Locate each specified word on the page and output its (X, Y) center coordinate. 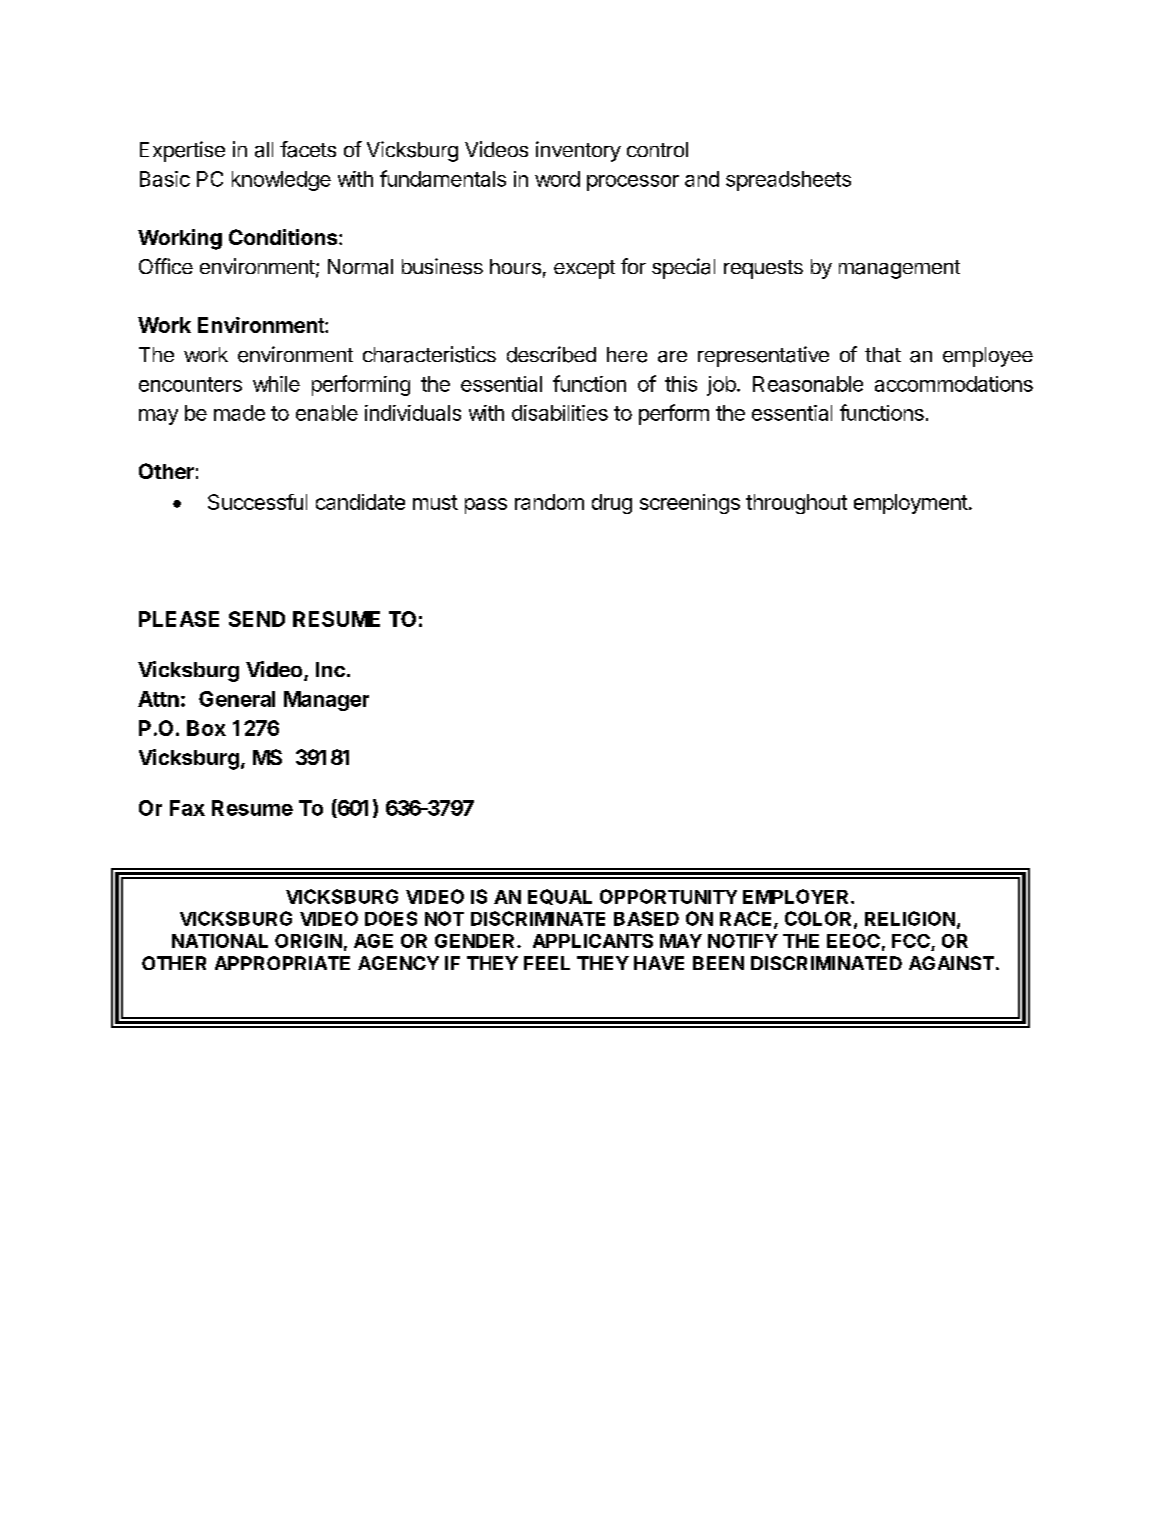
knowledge (281, 181)
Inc (330, 669)
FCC (911, 941)
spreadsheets (788, 181)
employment (911, 504)
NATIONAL (220, 941)
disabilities (560, 413)
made (239, 413)
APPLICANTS (593, 941)
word (557, 179)
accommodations (954, 384)
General (237, 699)
